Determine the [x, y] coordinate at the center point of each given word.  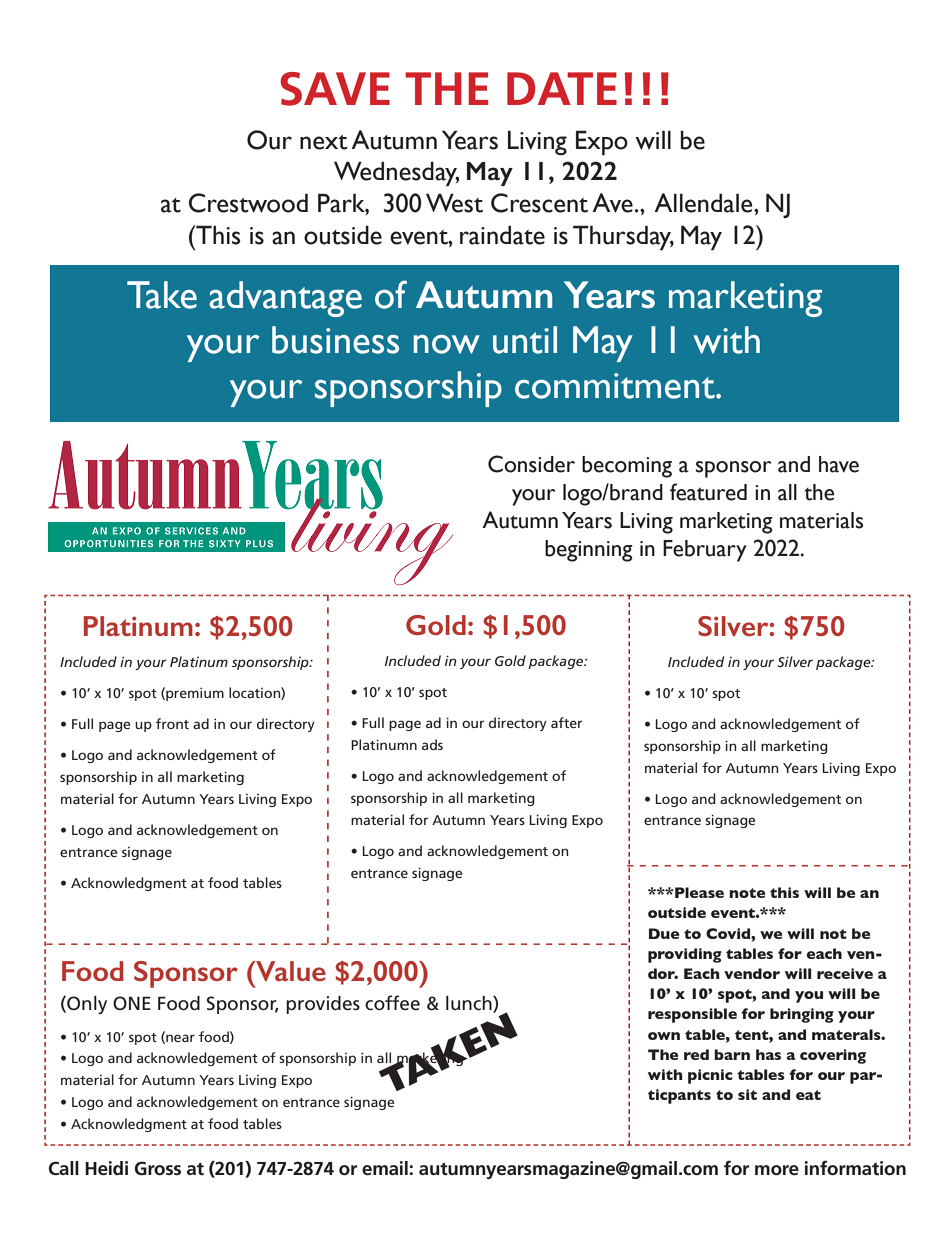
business [335, 340]
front [172, 723]
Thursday [623, 238]
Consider [531, 464]
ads [432, 744]
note [747, 893]
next [324, 142]
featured [708, 492]
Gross [157, 1168]
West [454, 203]
